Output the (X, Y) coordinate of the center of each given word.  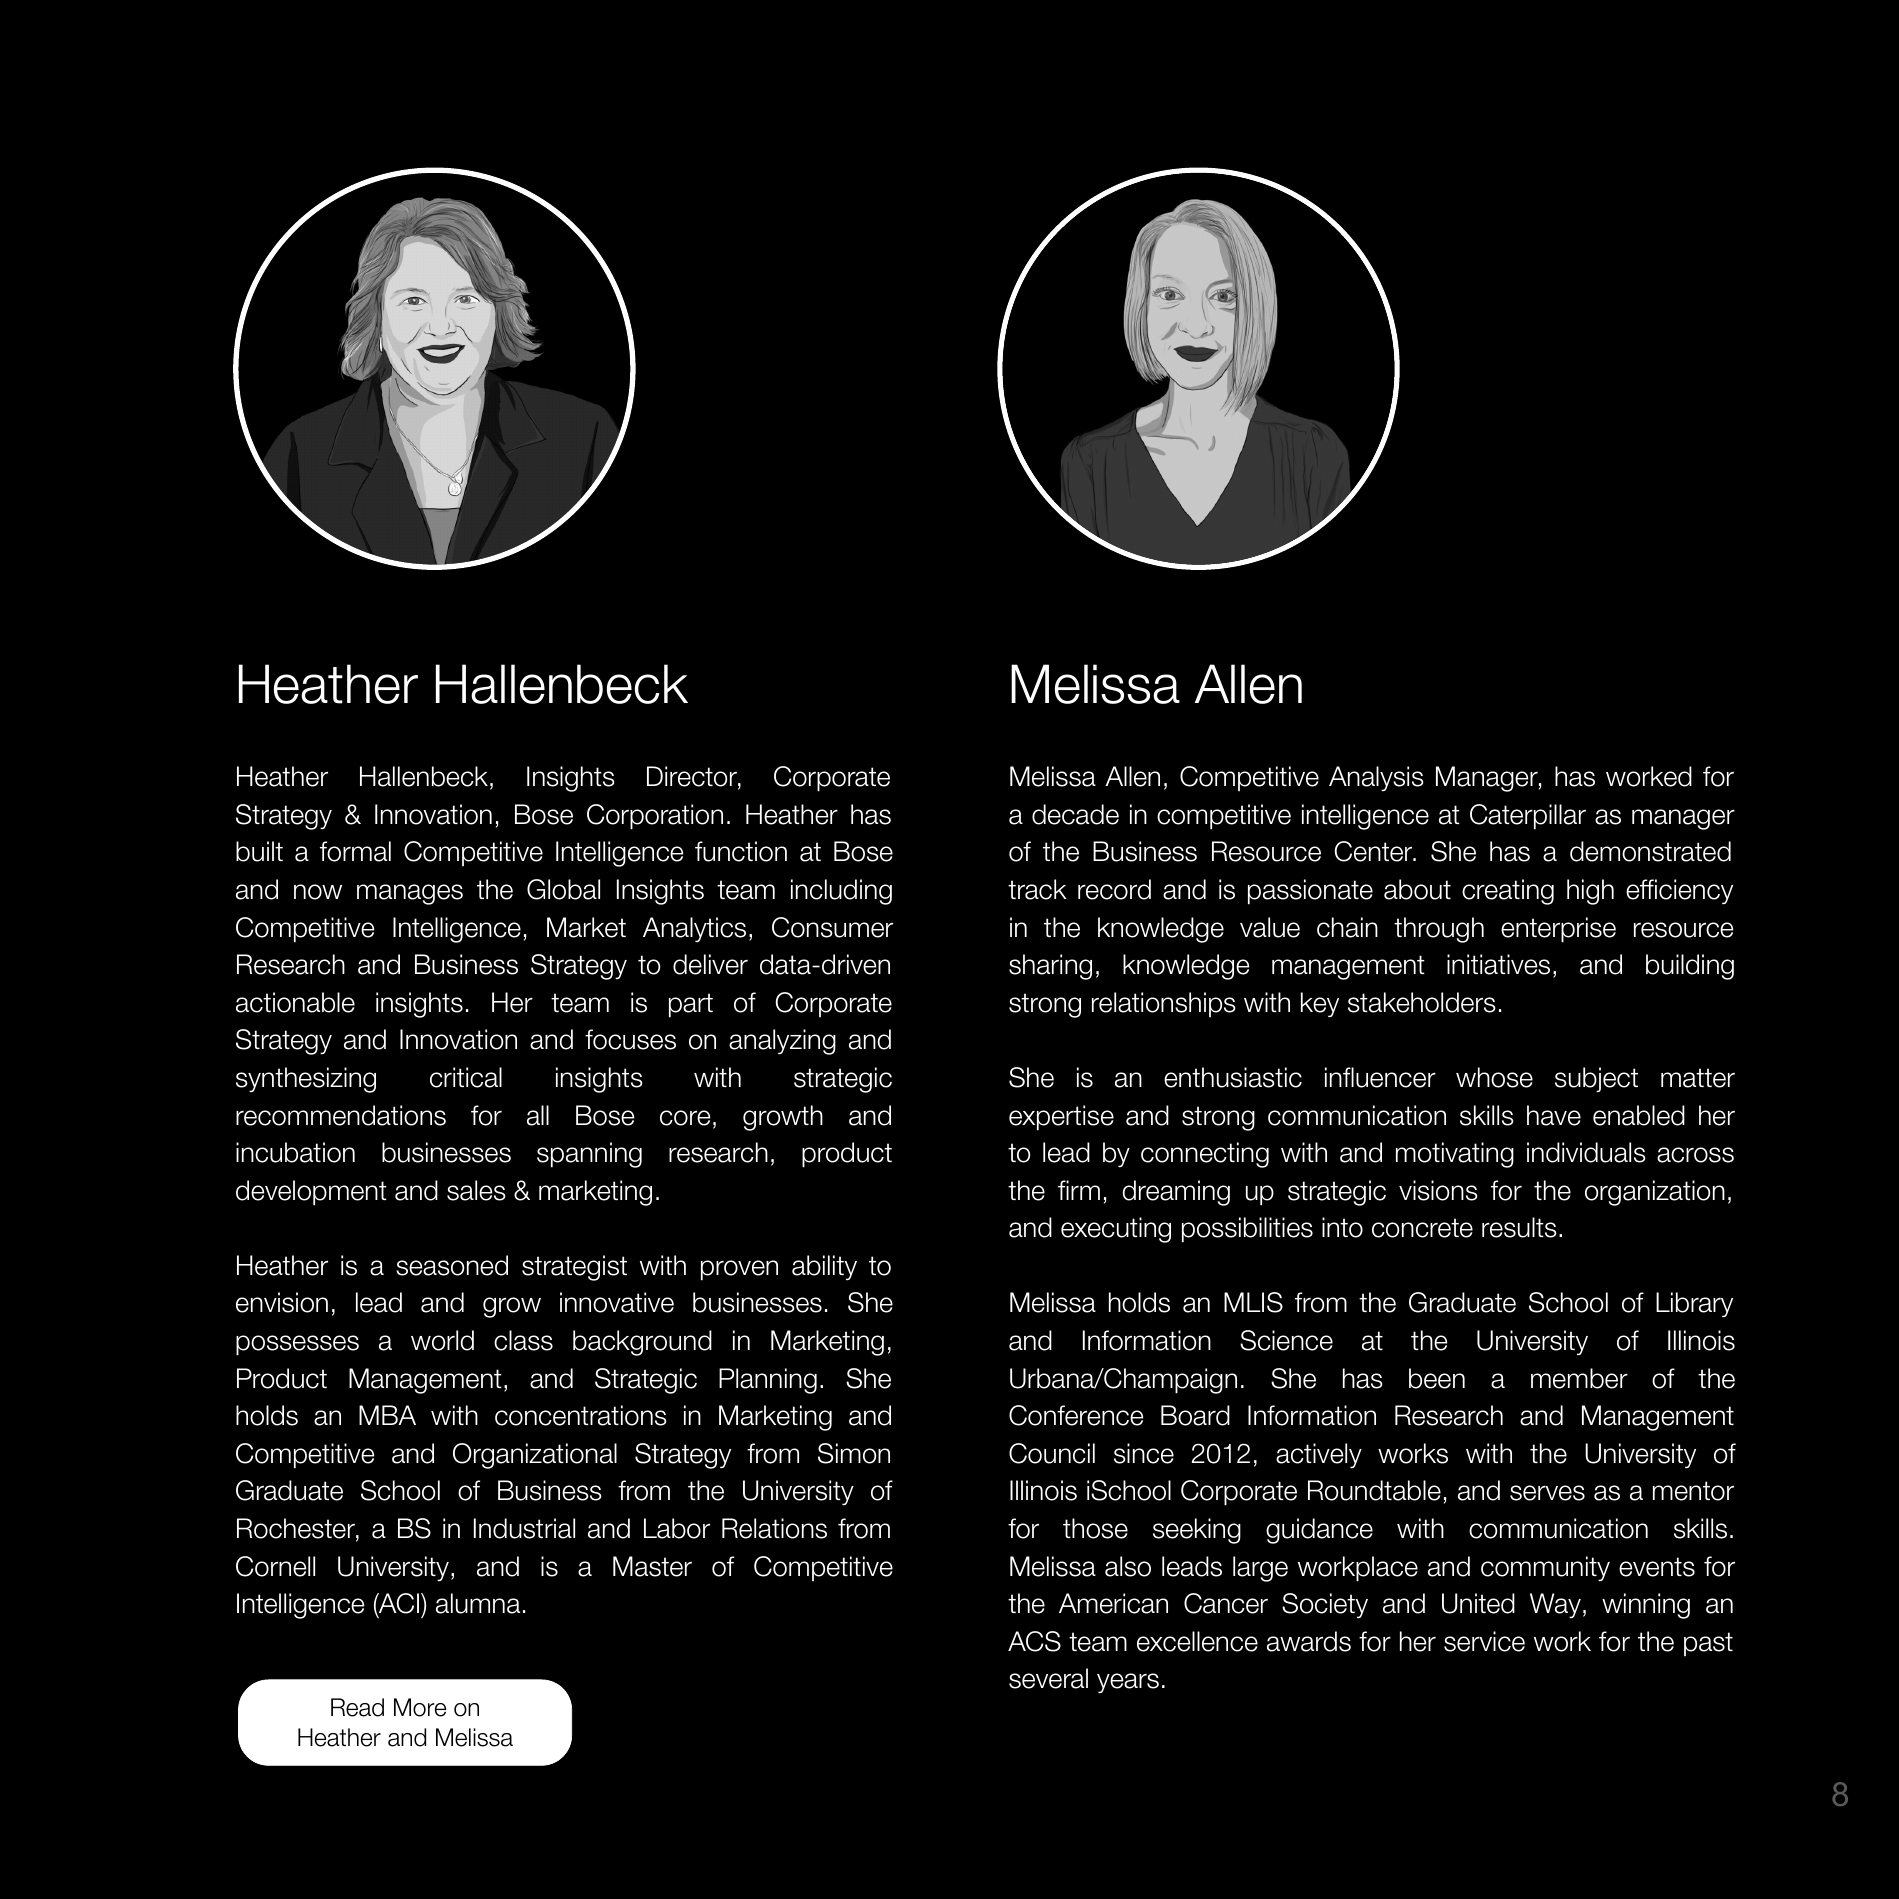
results (1519, 1227)
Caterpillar (1528, 817)
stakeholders (1422, 1002)
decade (1075, 814)
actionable (295, 1002)
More (420, 1707)
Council (1052, 1453)
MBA (387, 1415)
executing (1116, 1230)
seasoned (452, 1265)
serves (1547, 1493)
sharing (1050, 967)
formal (355, 851)
